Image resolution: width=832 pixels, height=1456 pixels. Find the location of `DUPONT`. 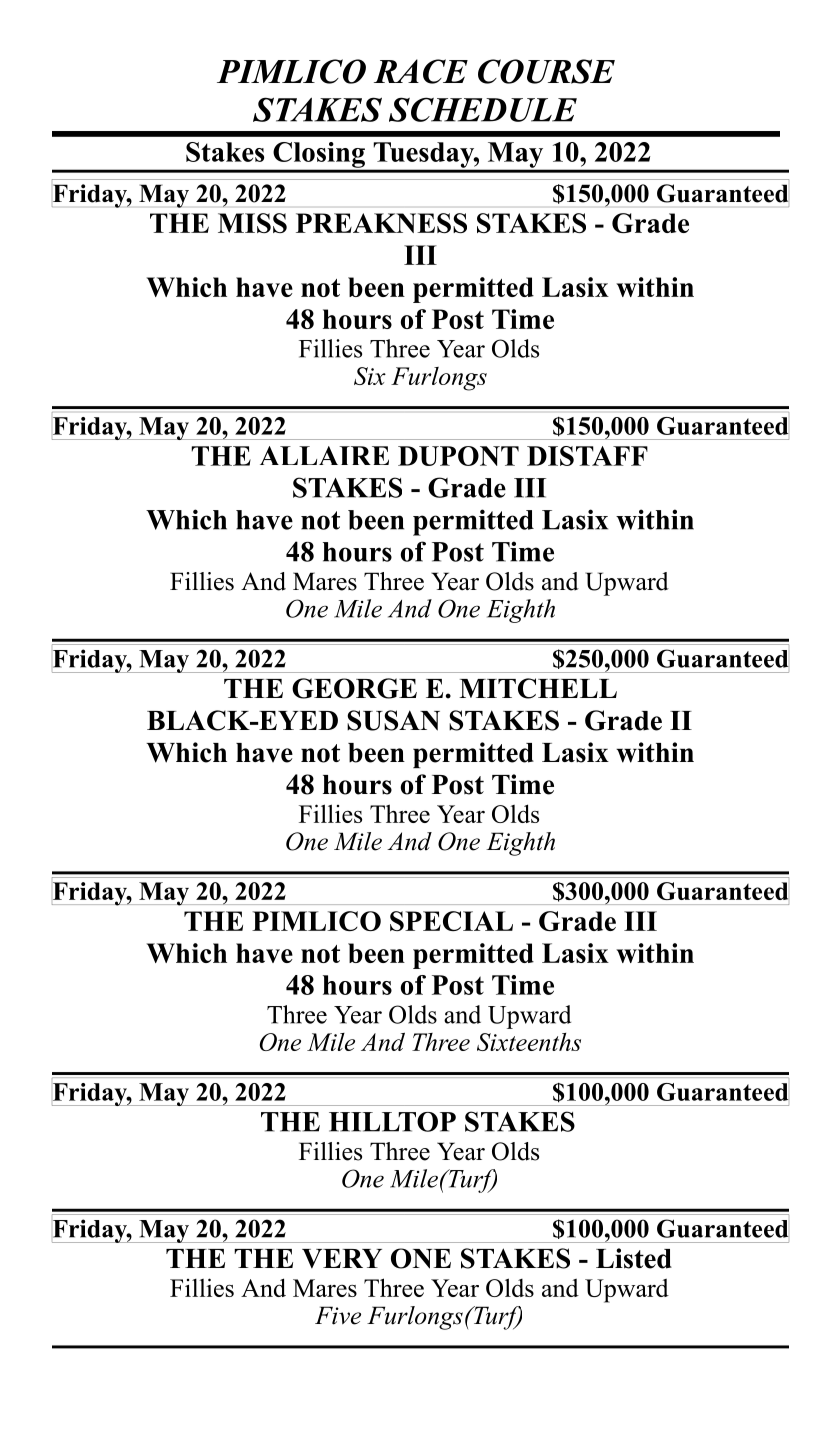

DUPONT is located at coordinates (458, 456).
